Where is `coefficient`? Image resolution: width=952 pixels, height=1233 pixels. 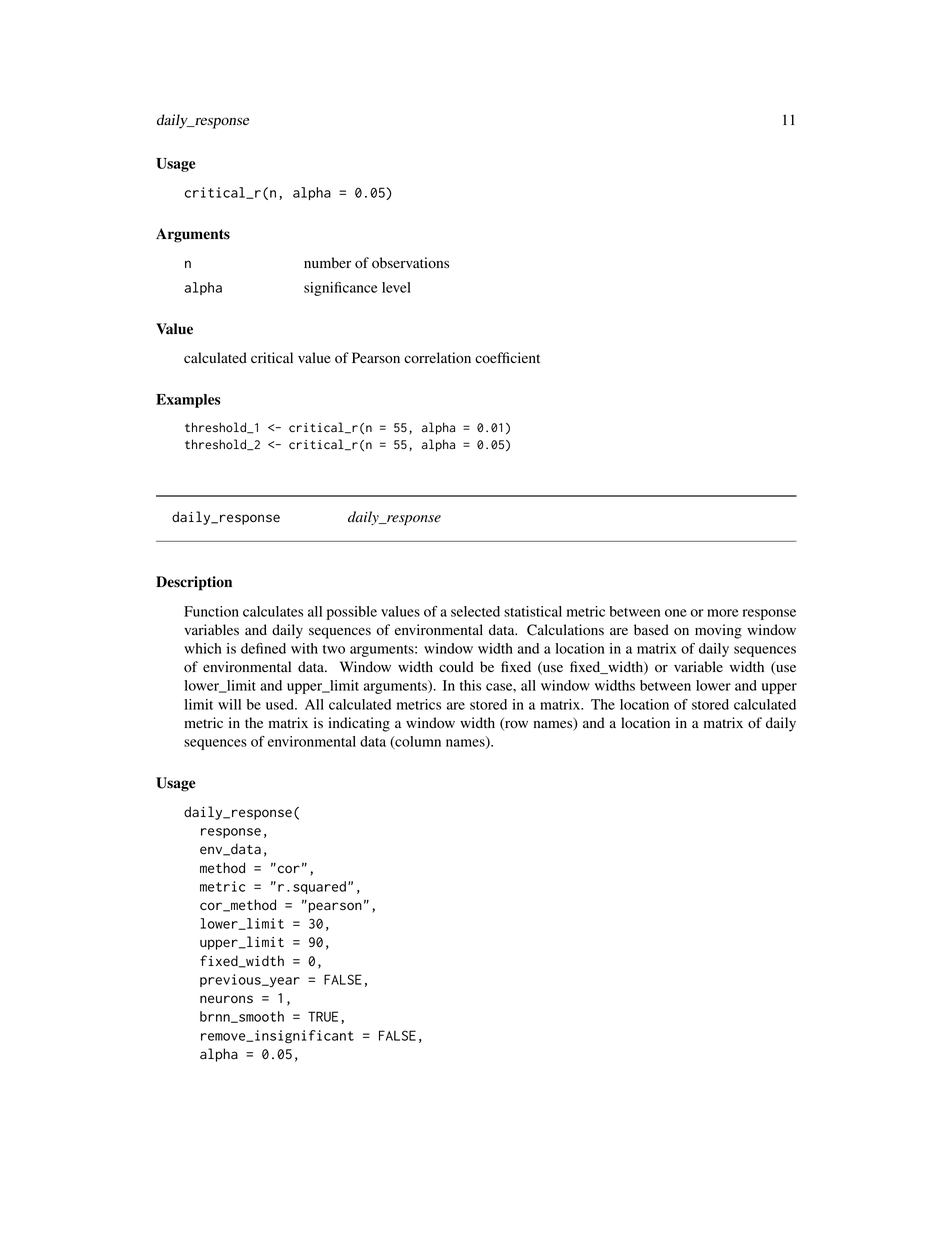 coefficient is located at coordinates (507, 358).
